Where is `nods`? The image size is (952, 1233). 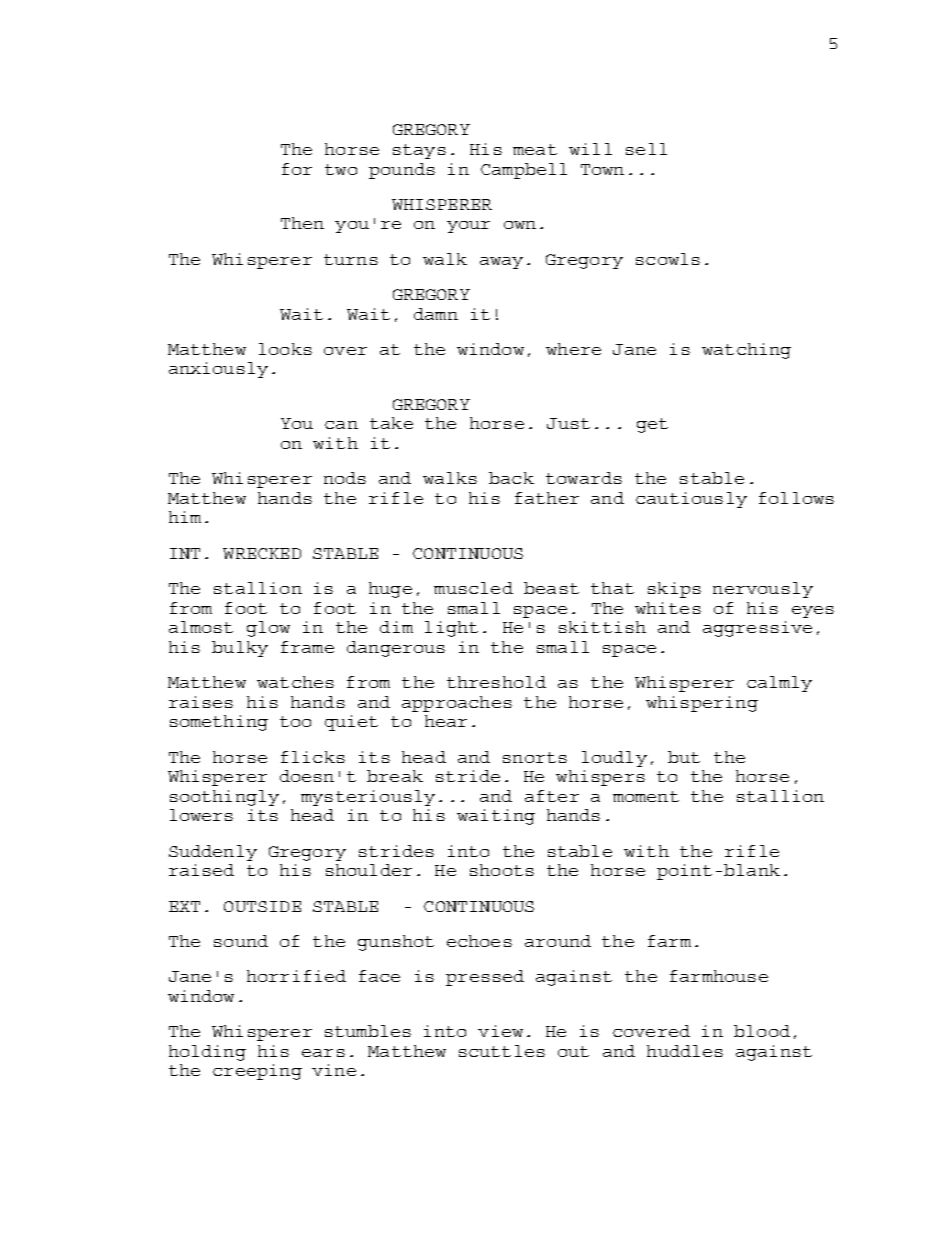
nods is located at coordinates (345, 478).
